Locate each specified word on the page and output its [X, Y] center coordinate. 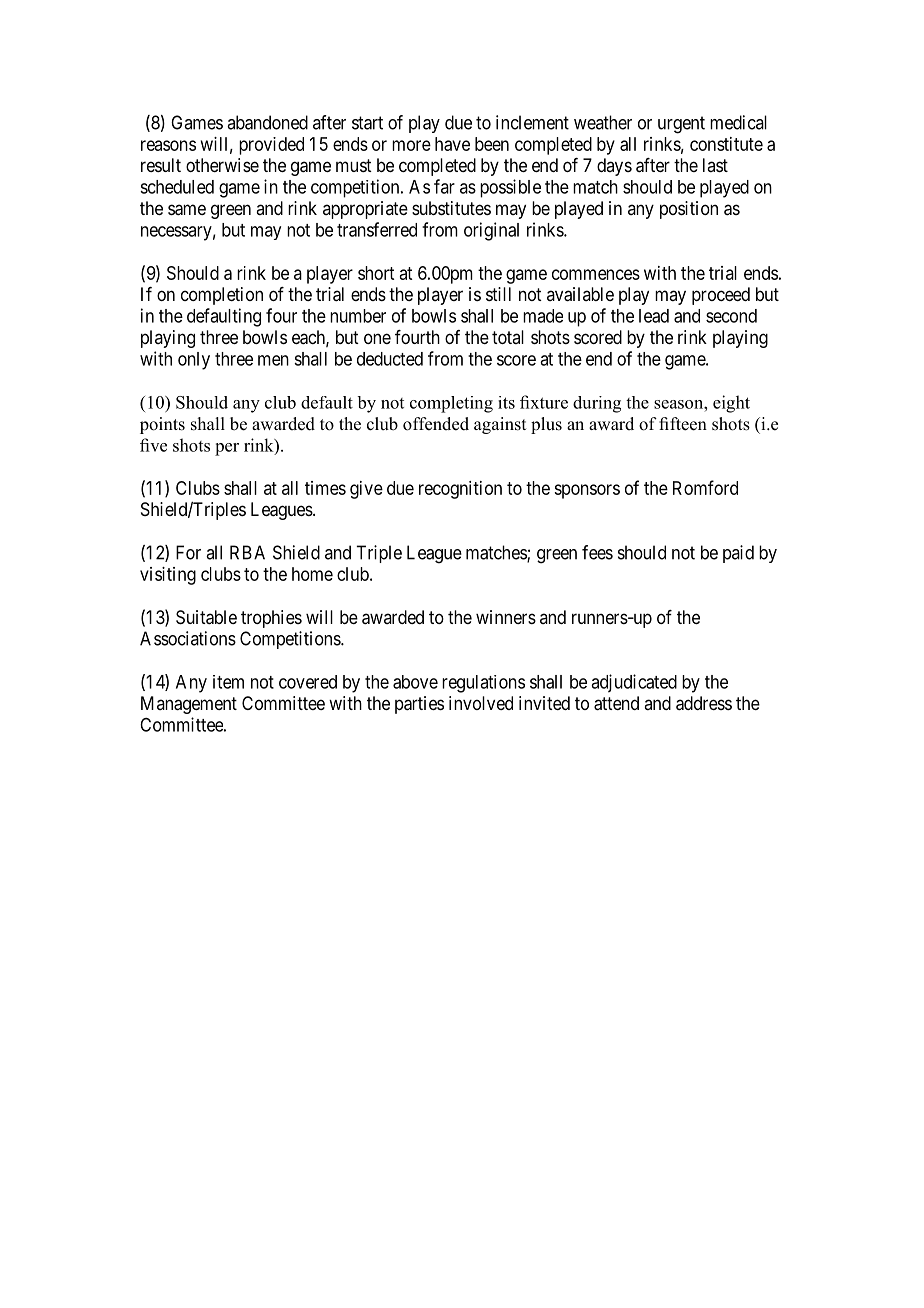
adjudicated [634, 683]
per [227, 449]
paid [738, 554]
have [452, 144]
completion [222, 296]
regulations [483, 684]
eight [731, 404]
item [228, 682]
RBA [247, 552]
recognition [460, 490]
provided [271, 146]
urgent [681, 125]
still [498, 294]
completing [451, 404]
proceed [721, 296]
